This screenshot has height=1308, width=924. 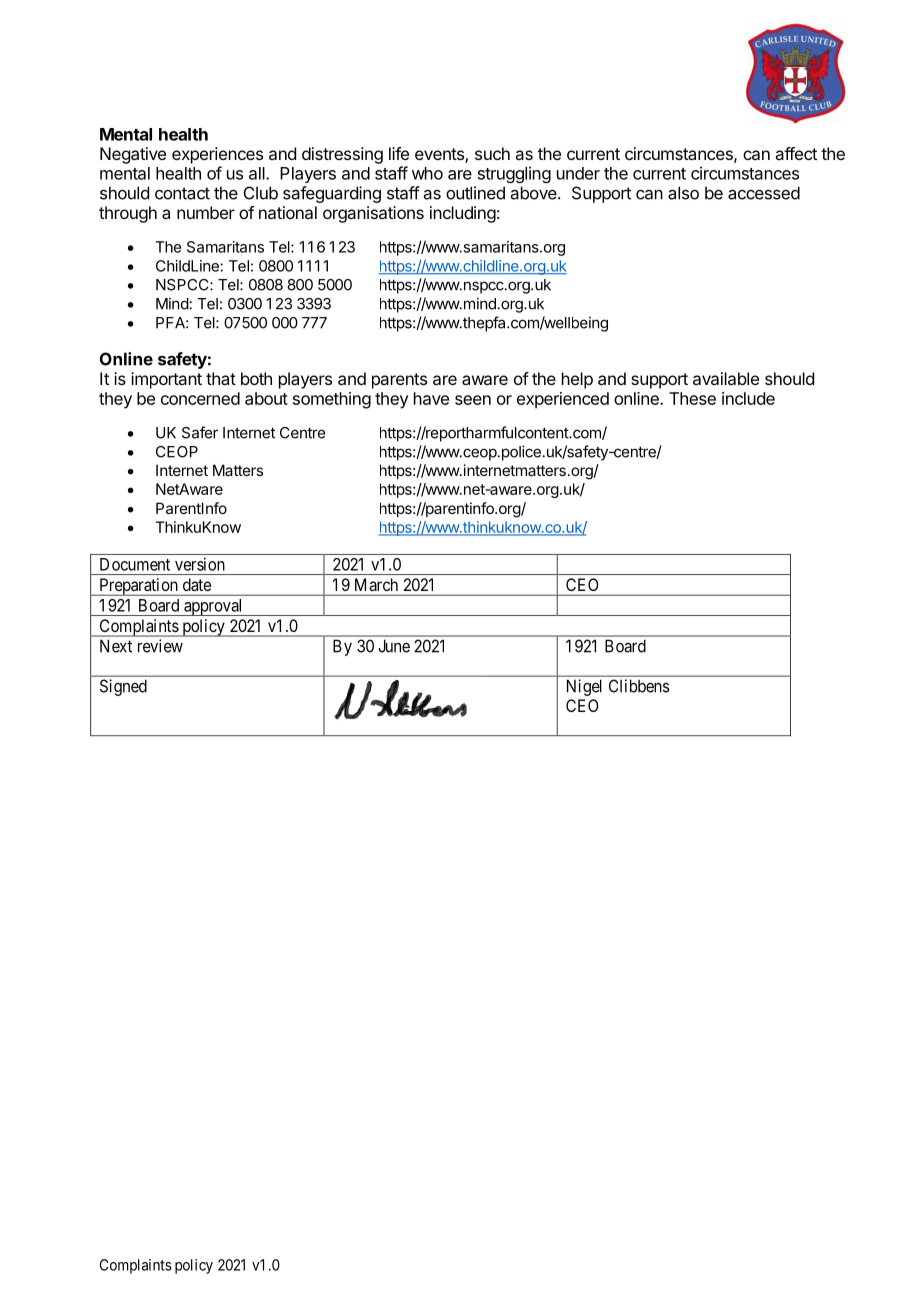 I want to click on review, so click(x=160, y=646).
